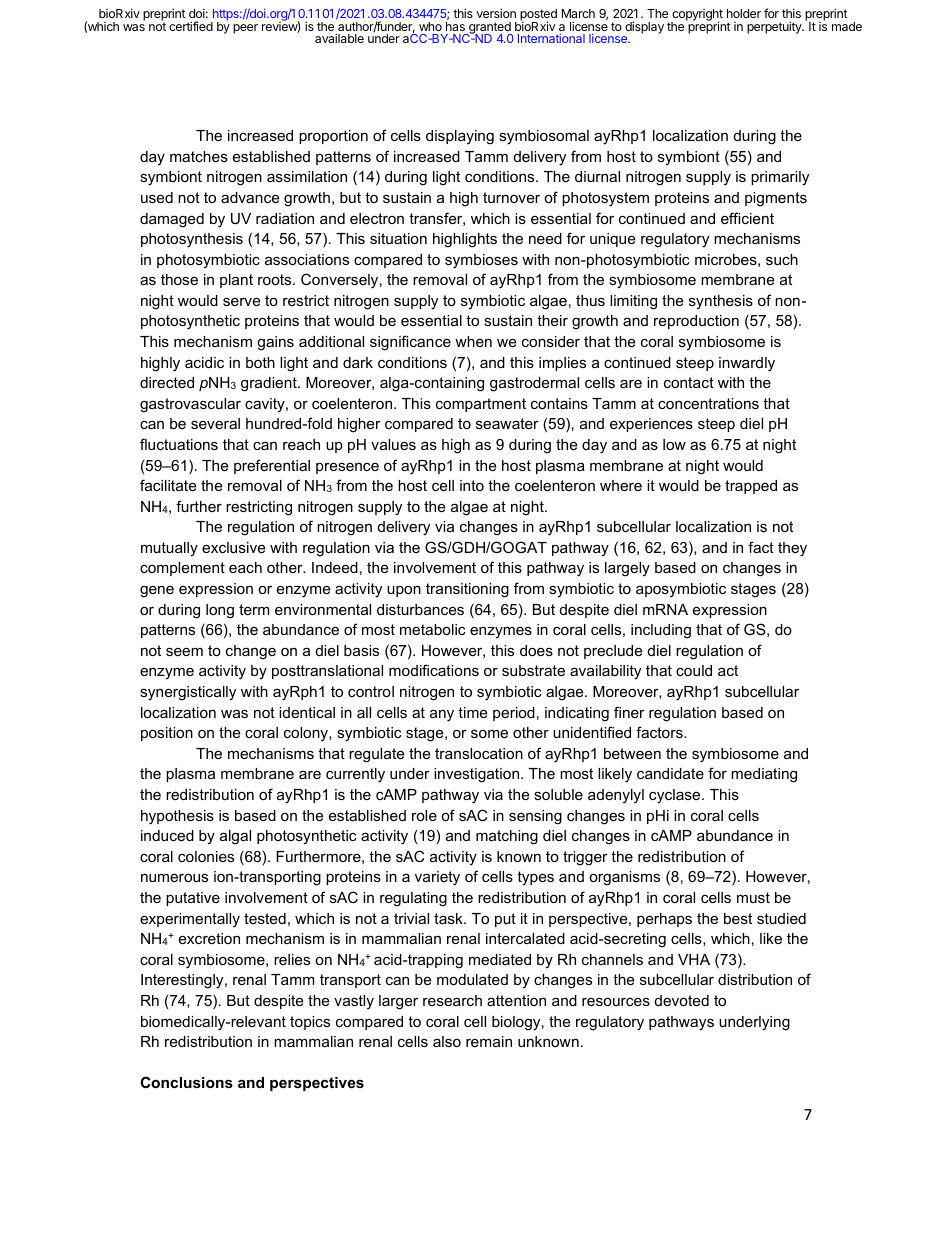  Describe the element at coordinates (245, 29) in the screenshot. I see `peer` at that location.
